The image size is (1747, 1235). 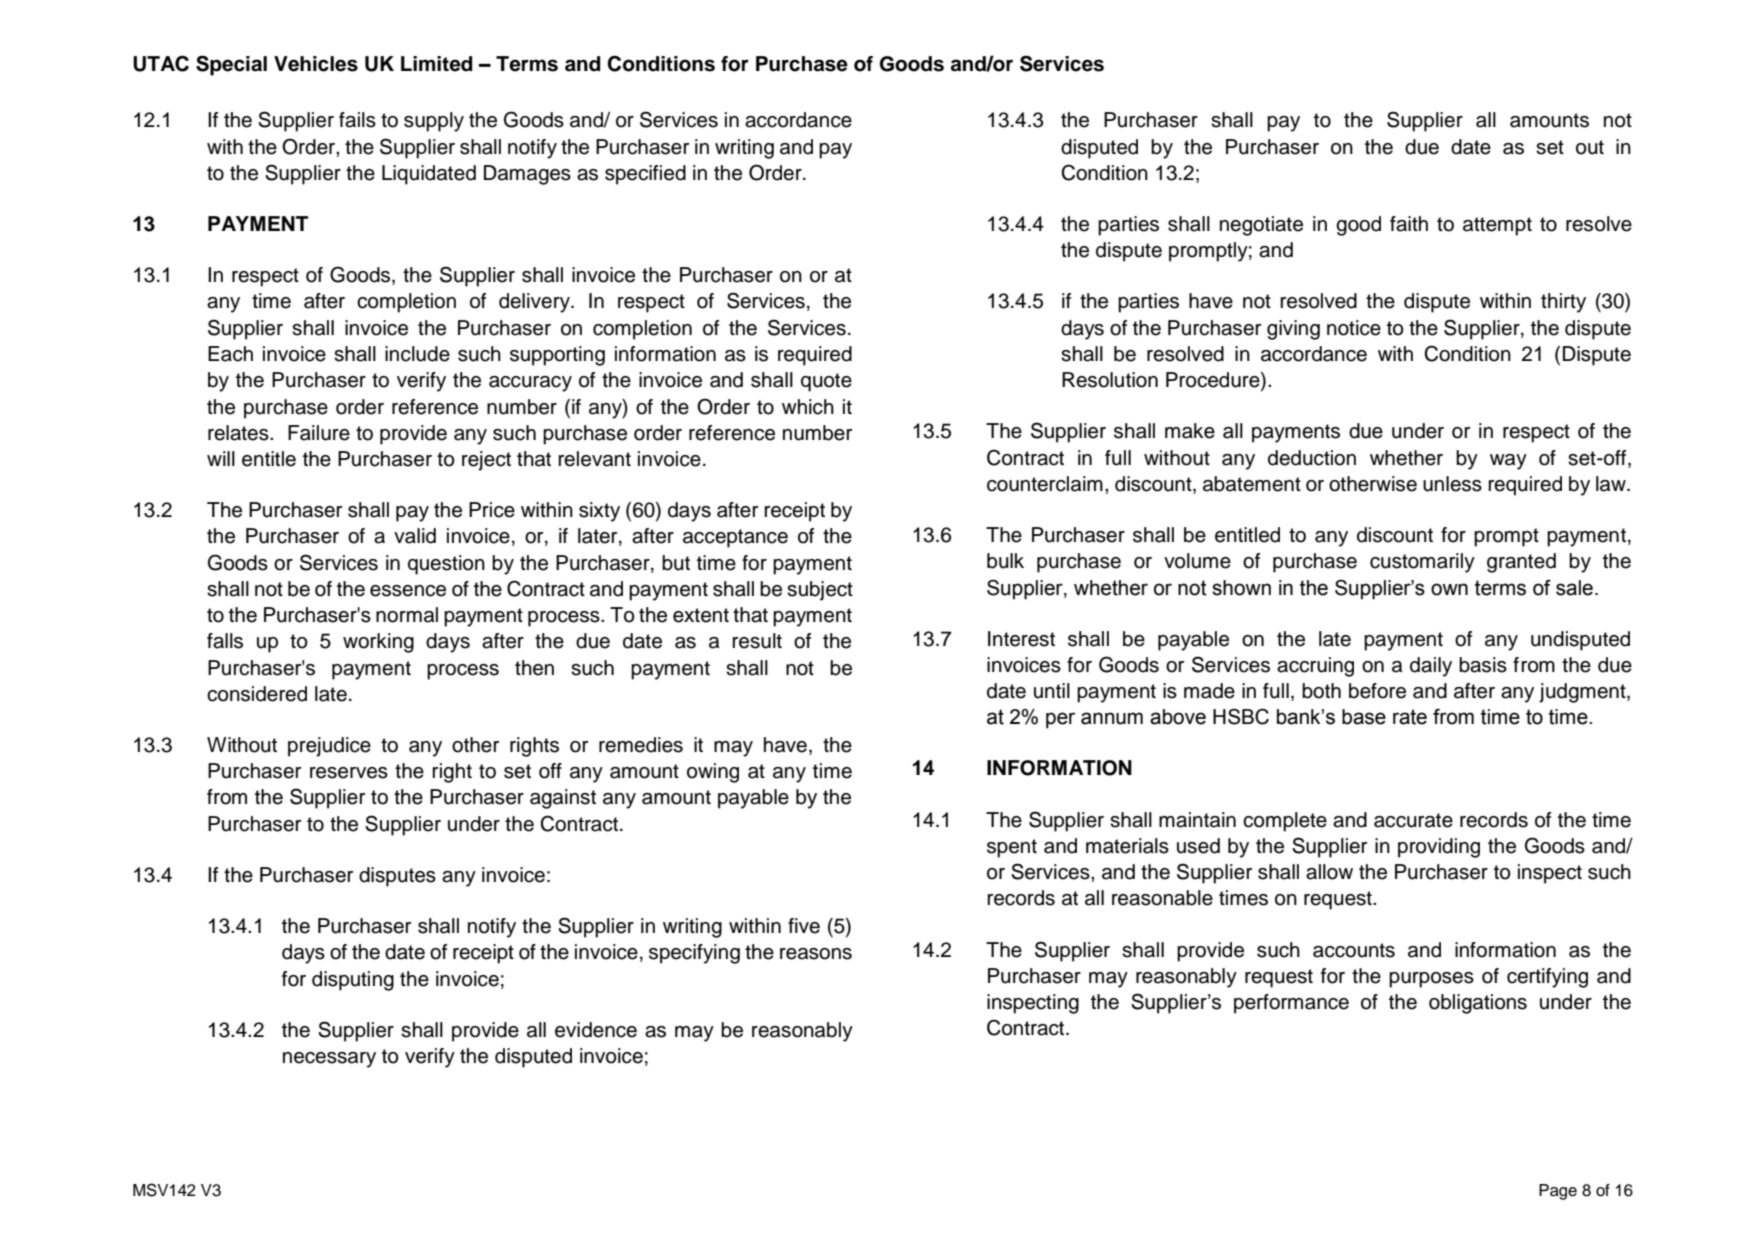 I want to click on five, so click(x=804, y=926).
